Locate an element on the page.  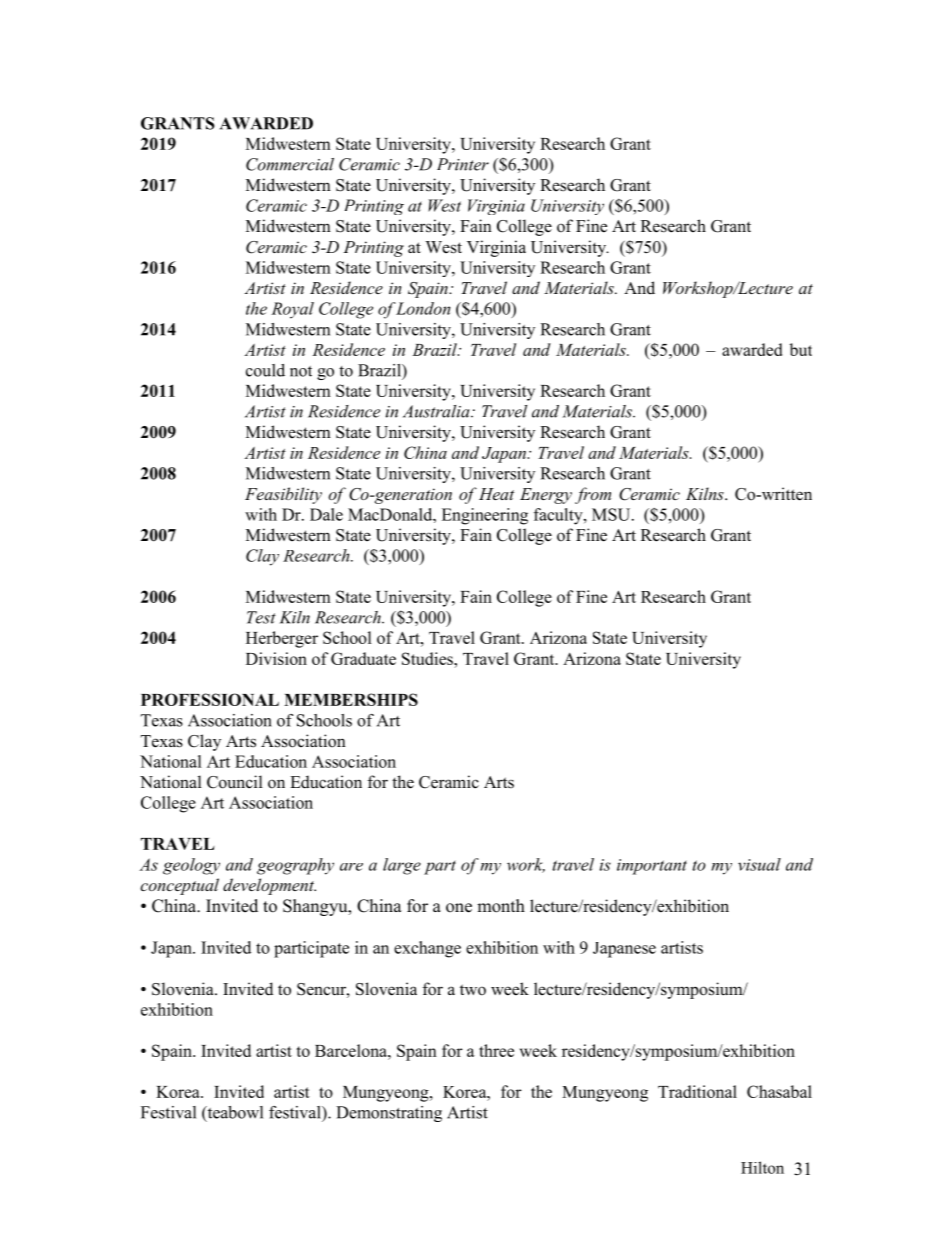
MSU is located at coordinates (612, 514).
